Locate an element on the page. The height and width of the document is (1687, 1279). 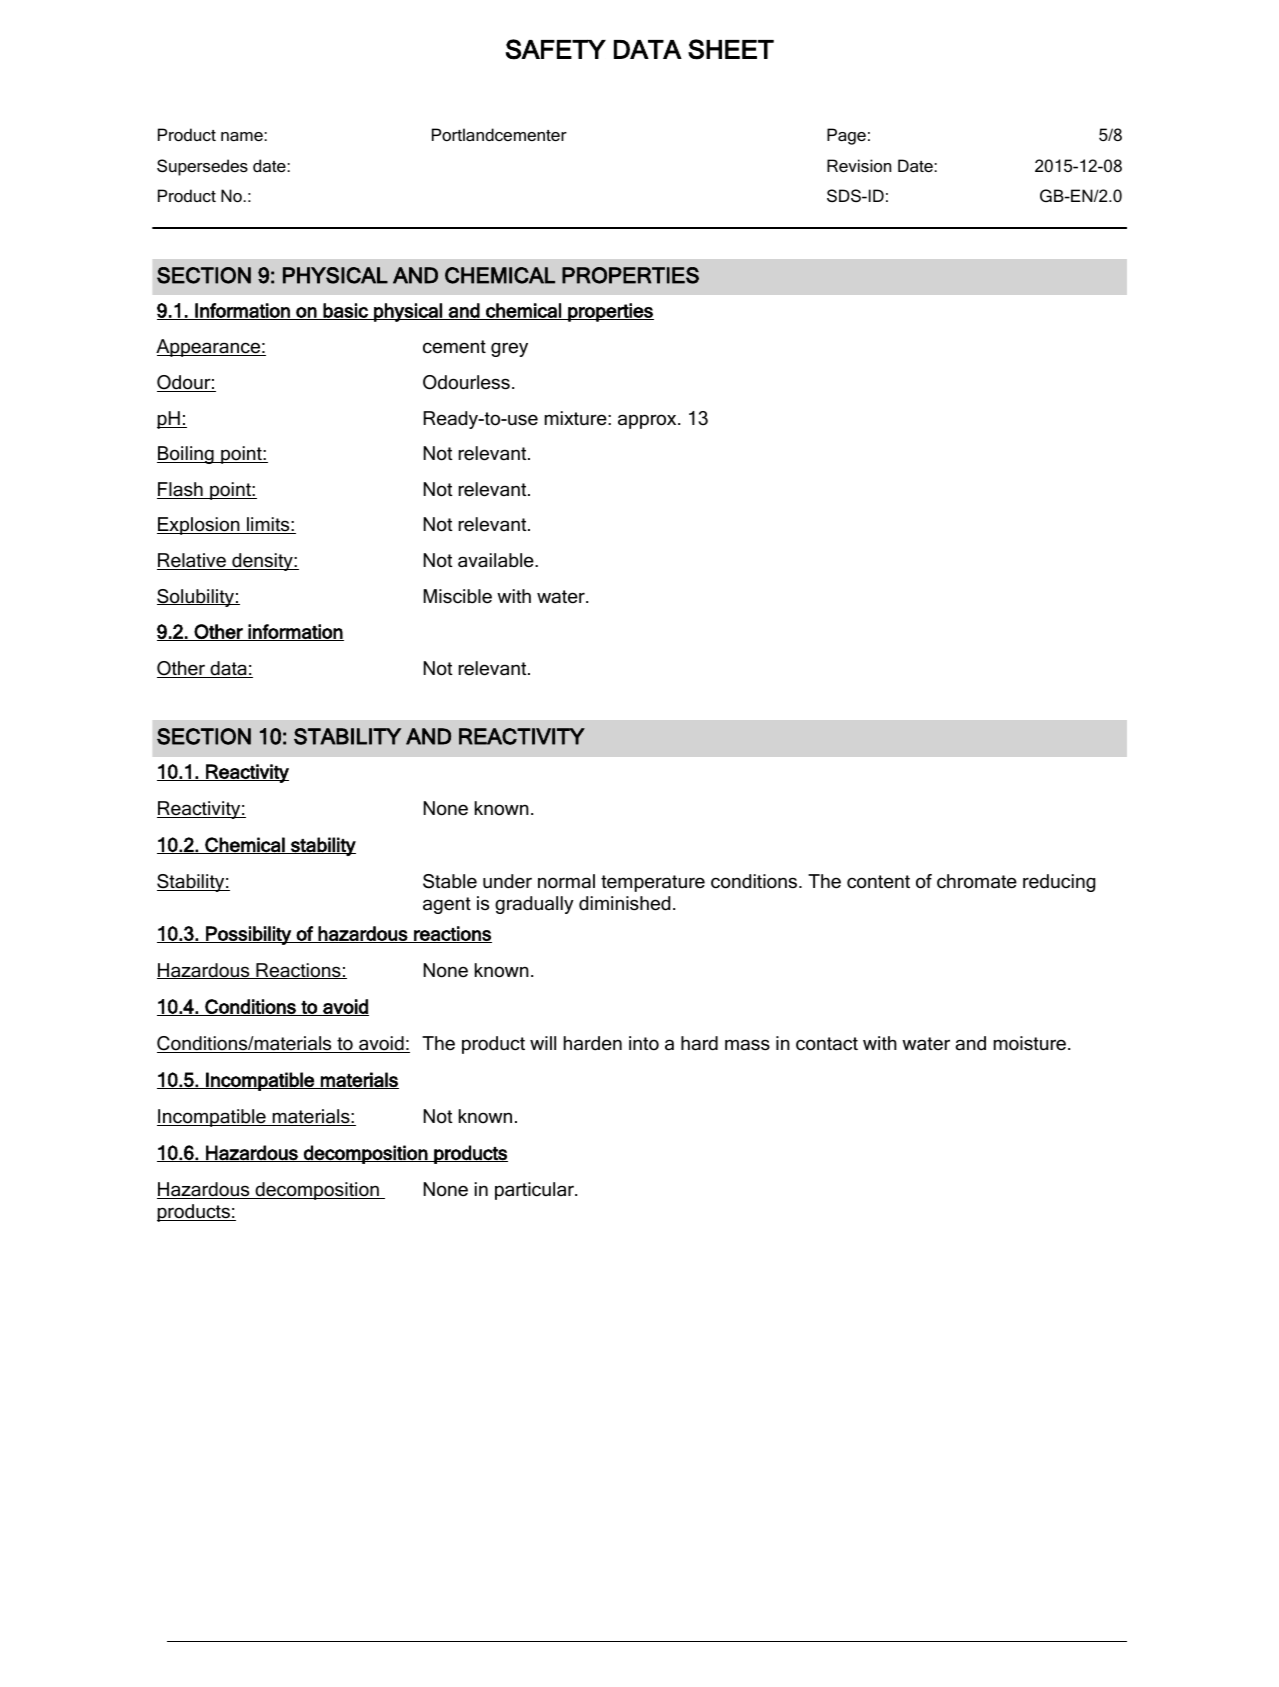
Revision is located at coordinates (859, 165).
